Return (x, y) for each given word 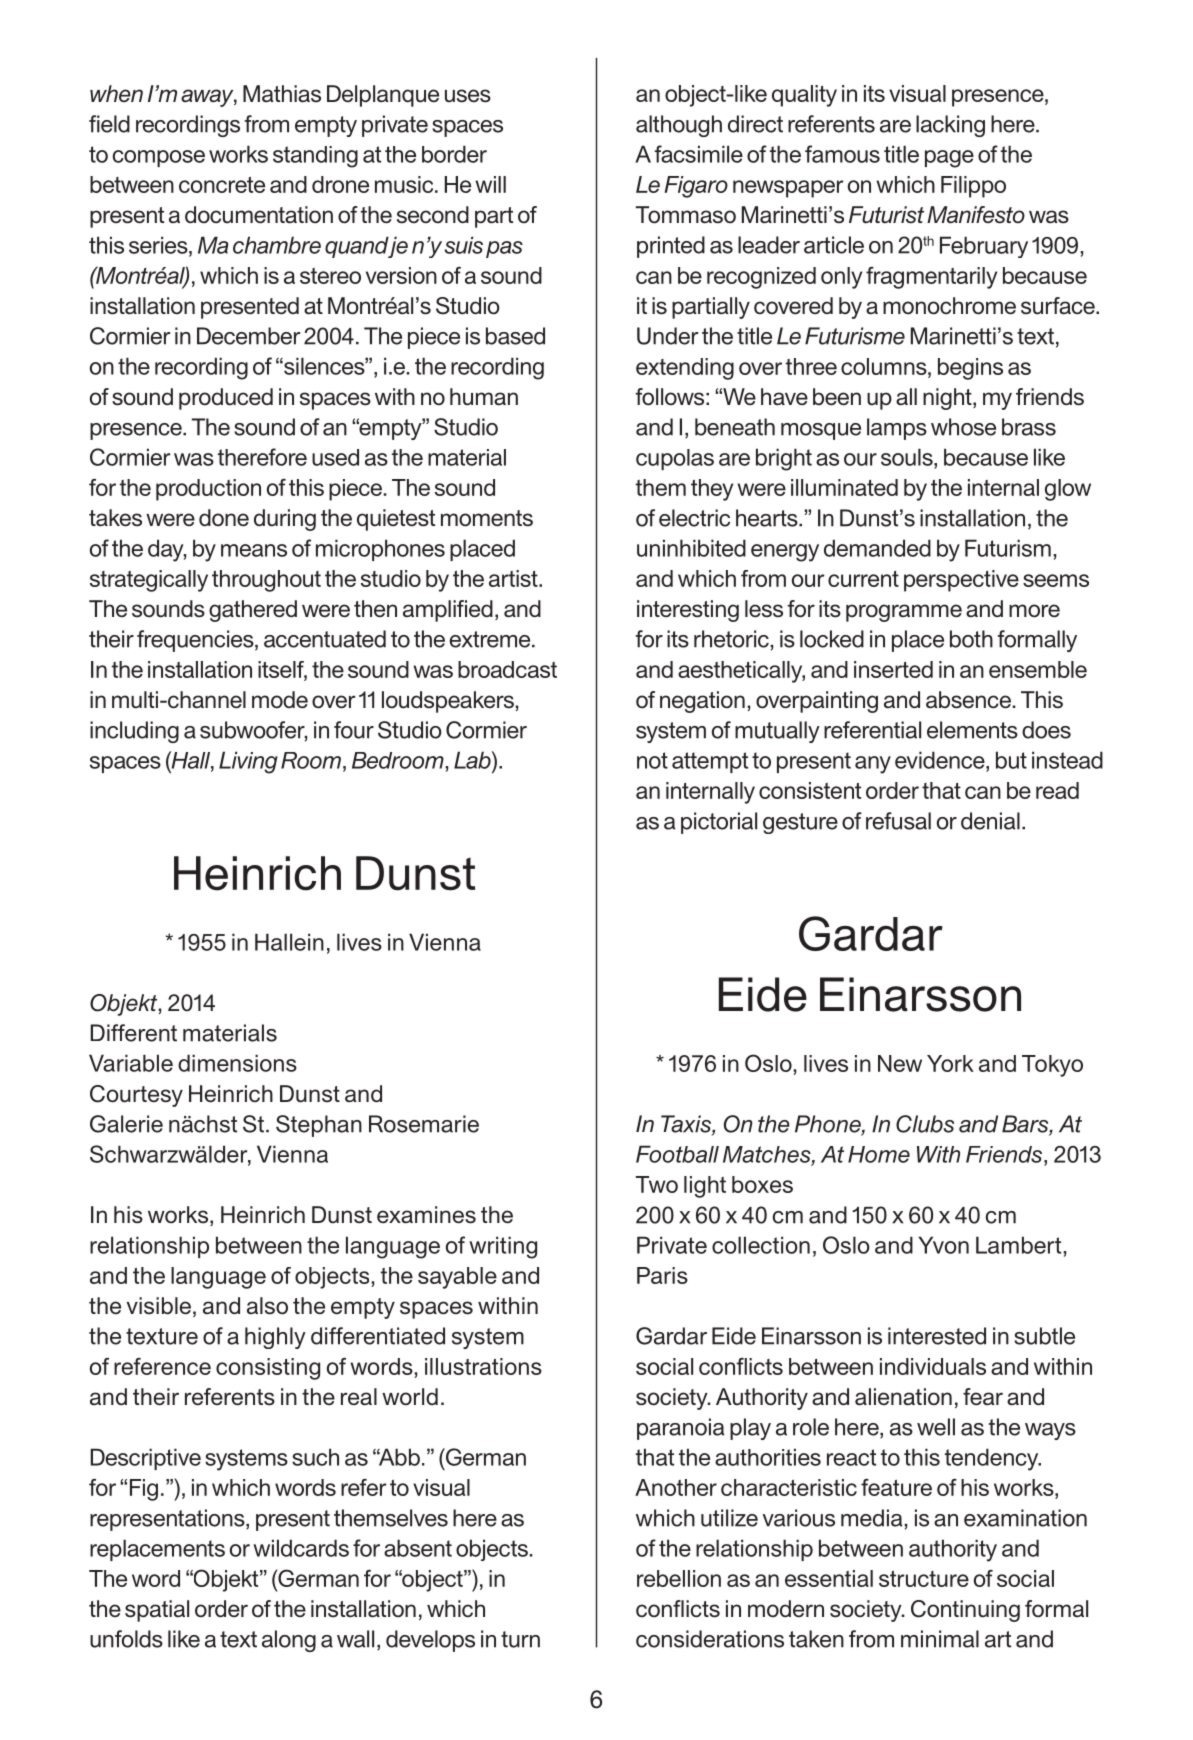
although (679, 126)
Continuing (965, 1611)
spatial (157, 1611)
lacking (950, 126)
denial (990, 821)
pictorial (719, 823)
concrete (222, 185)
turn (520, 1639)
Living (248, 762)
